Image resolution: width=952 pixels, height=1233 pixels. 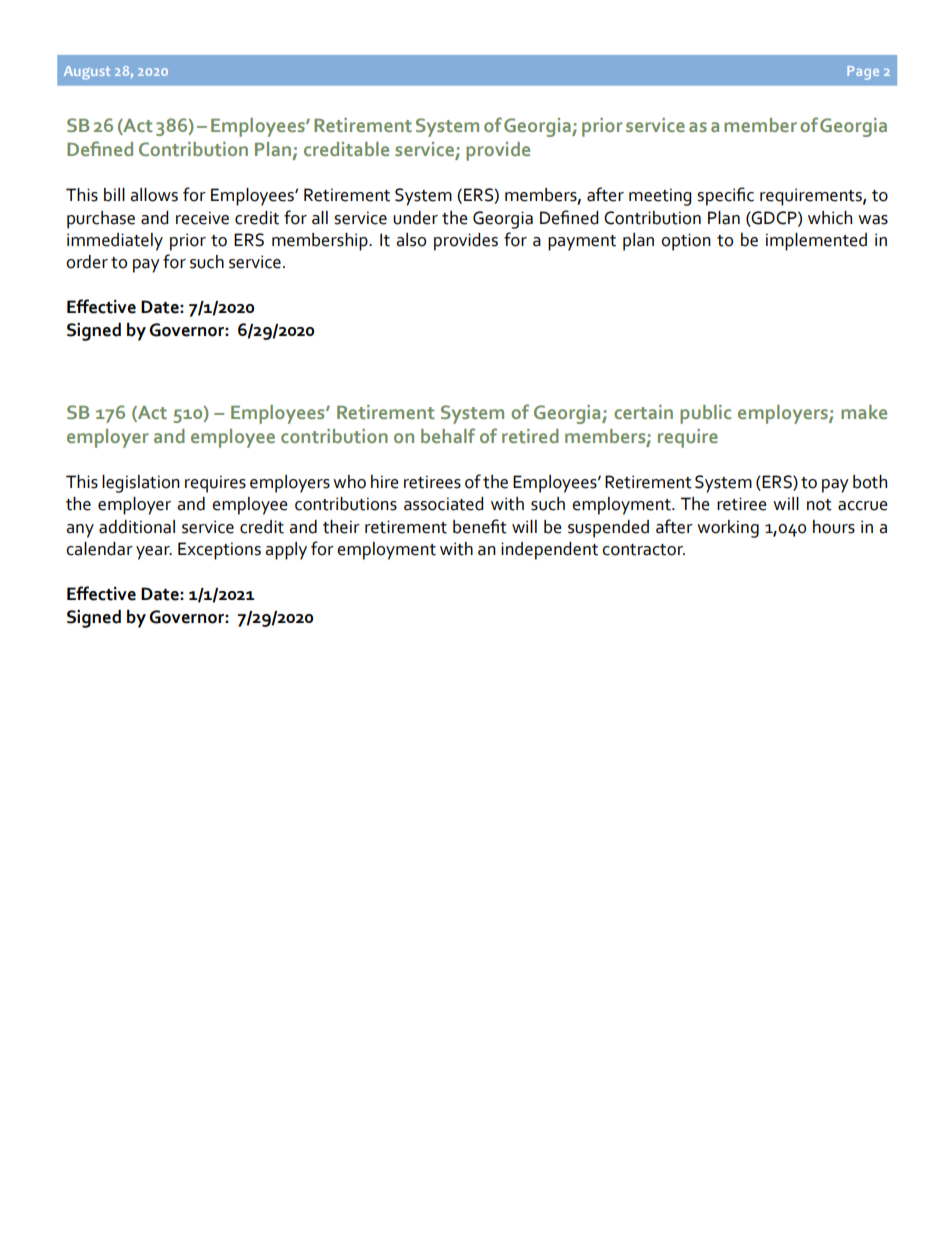 What do you see at coordinates (725, 196) in the image?
I see `specific` at bounding box center [725, 196].
